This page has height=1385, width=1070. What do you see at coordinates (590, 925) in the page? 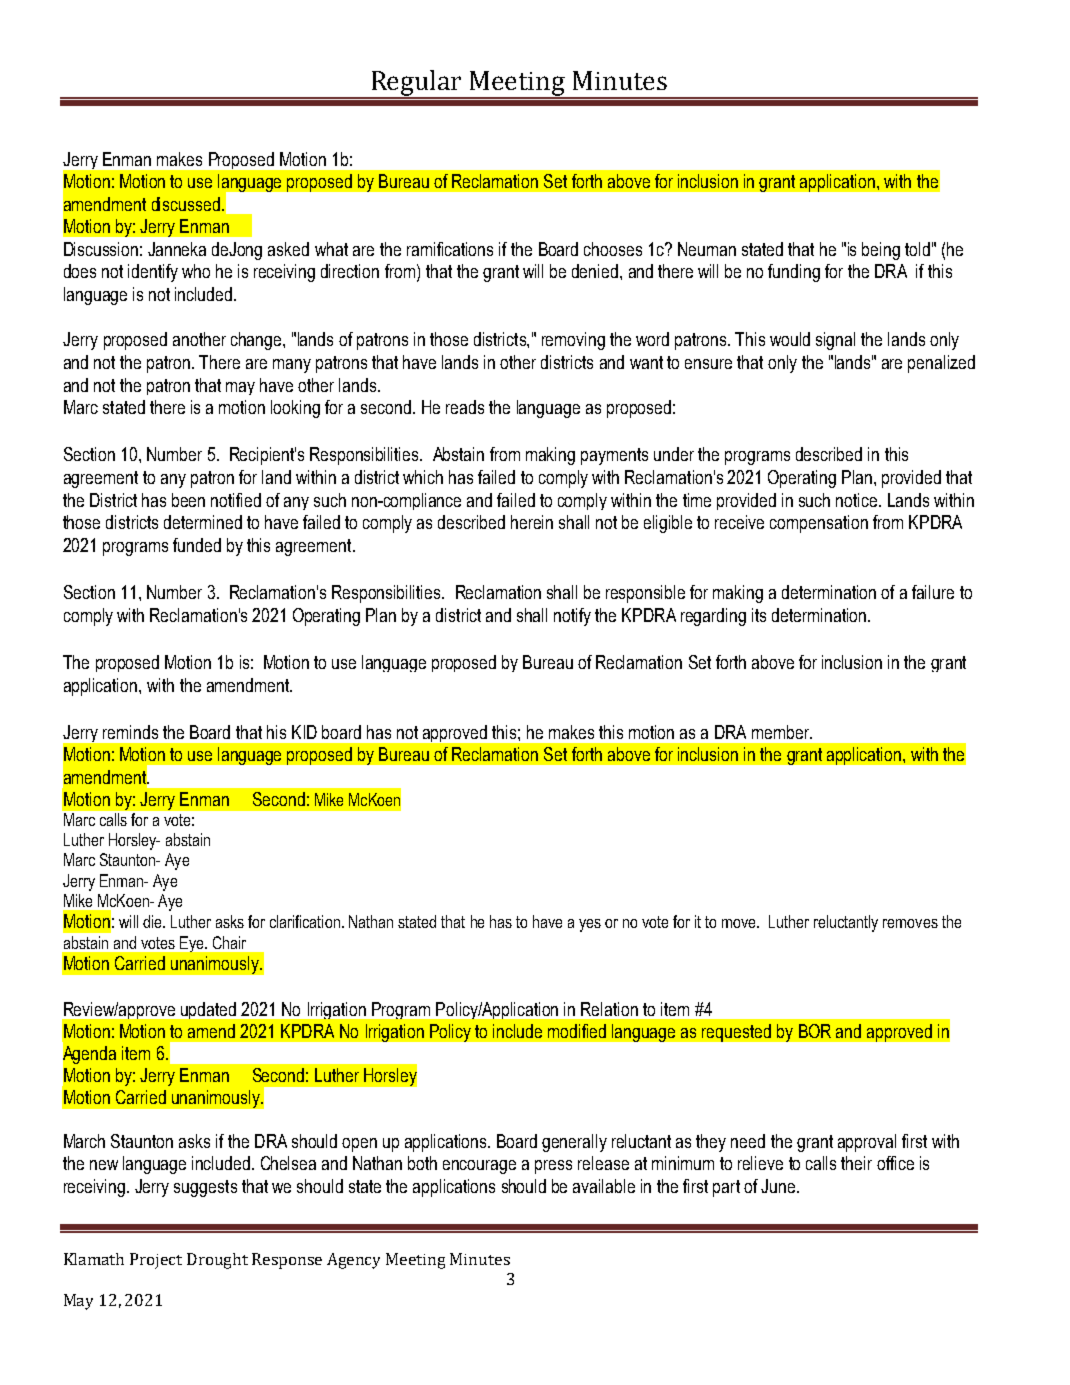
I see `yes` at bounding box center [590, 925].
